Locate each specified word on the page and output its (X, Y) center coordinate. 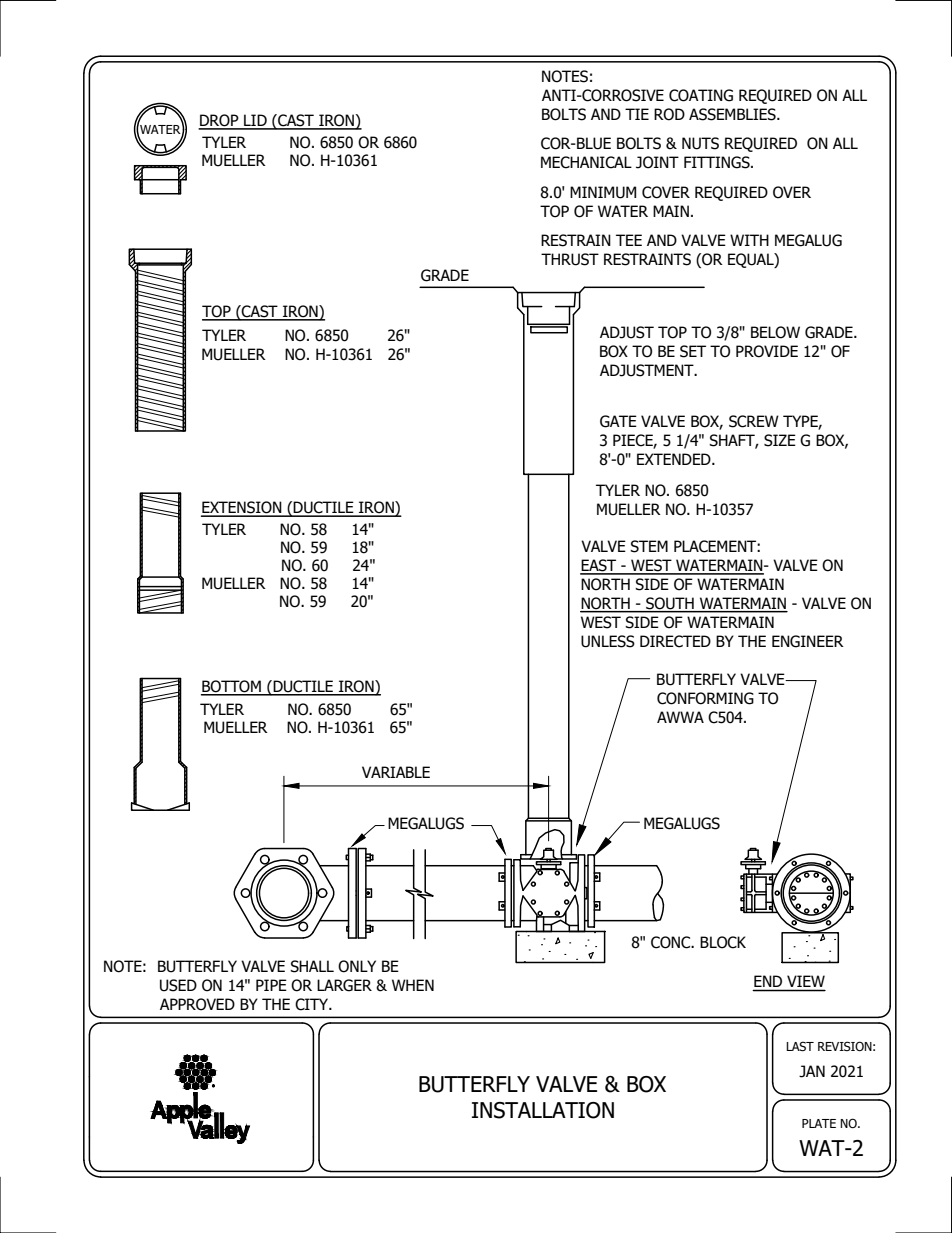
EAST (599, 566)
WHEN (413, 985)
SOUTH (670, 604)
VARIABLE (396, 772)
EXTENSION (242, 508)
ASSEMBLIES (733, 114)
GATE (618, 421)
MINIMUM (603, 192)
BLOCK (723, 942)
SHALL (312, 966)
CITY (313, 1004)
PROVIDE (767, 351)
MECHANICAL (586, 162)
